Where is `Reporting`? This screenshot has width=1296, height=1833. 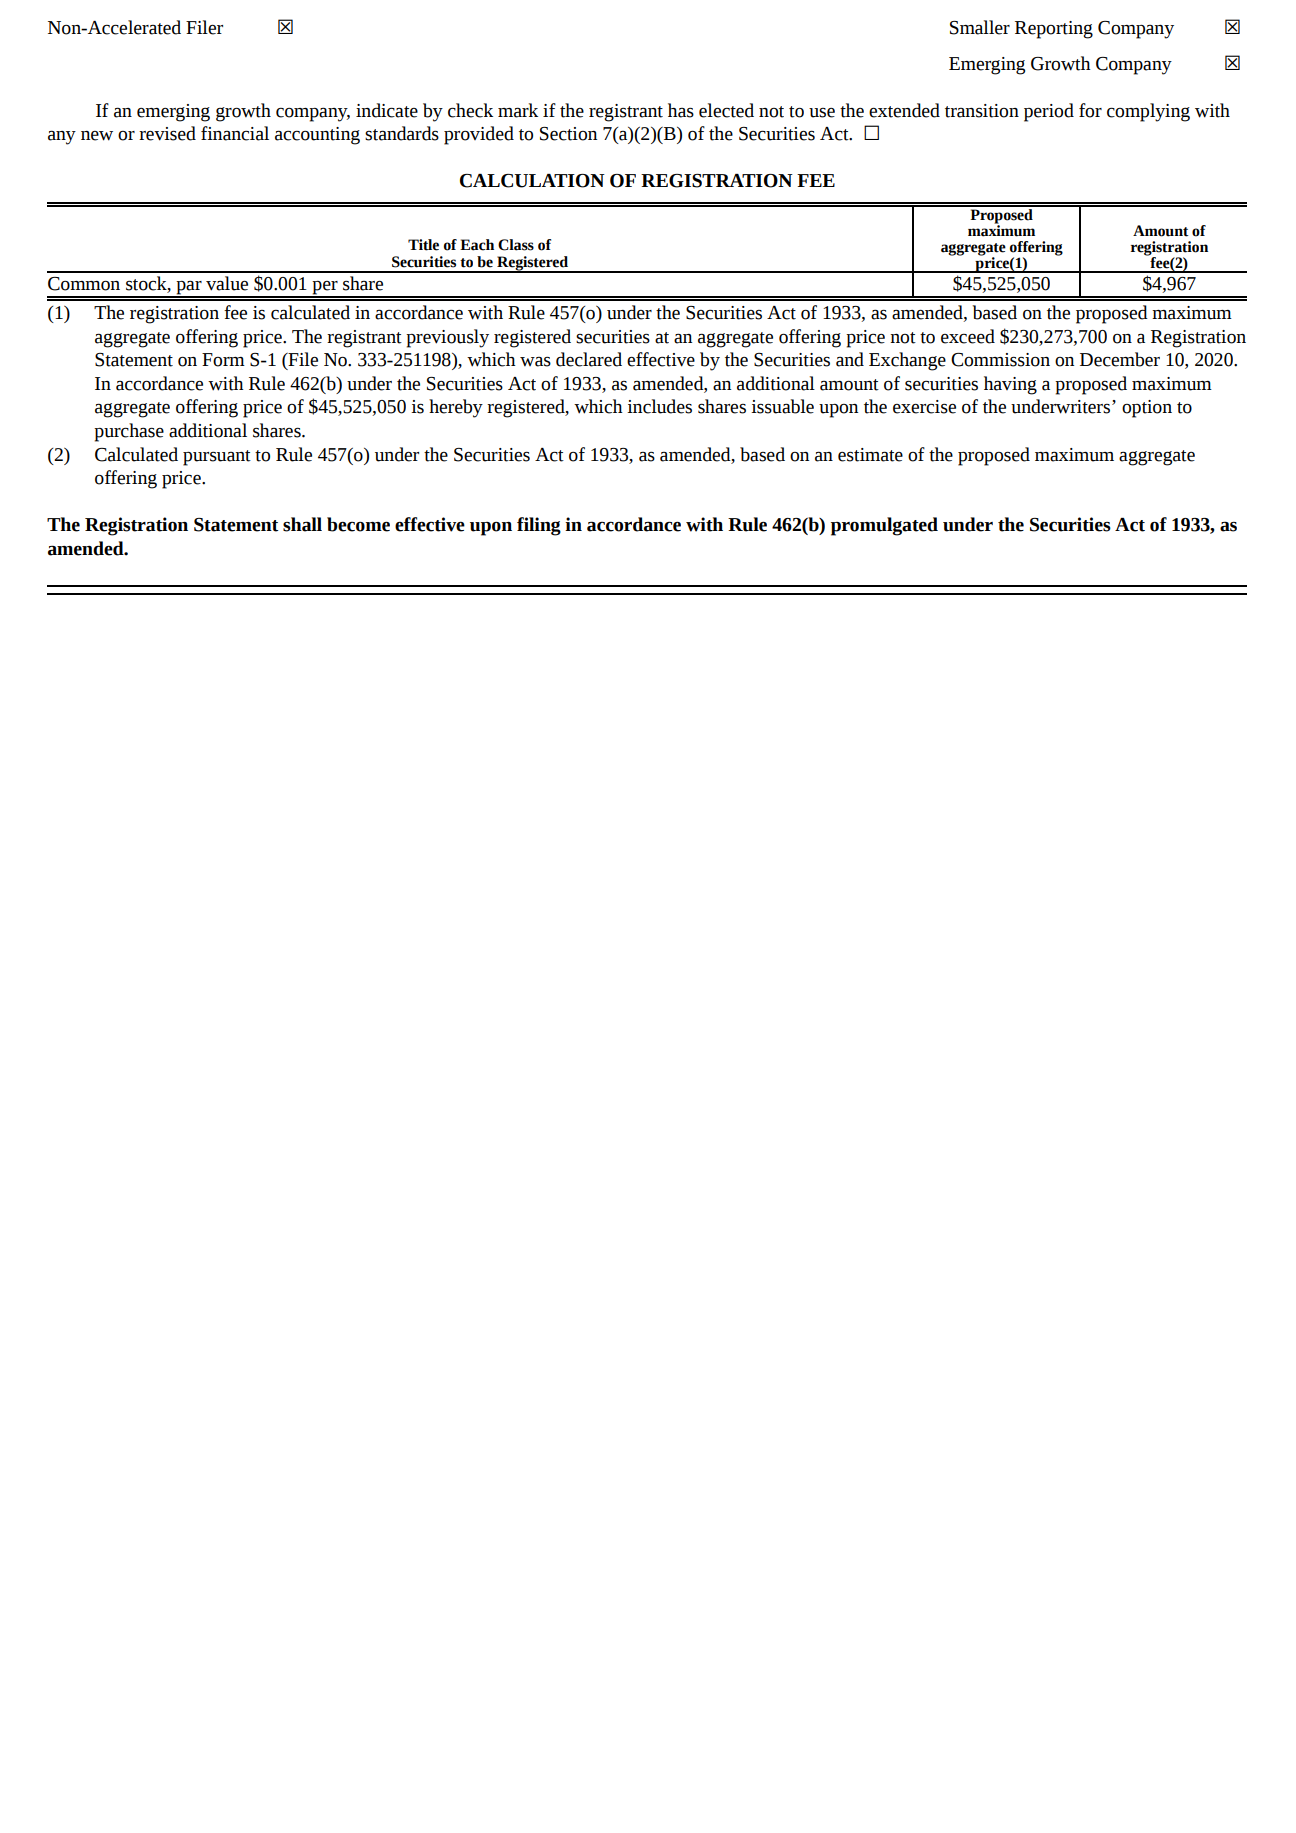 Reporting is located at coordinates (1054, 30).
